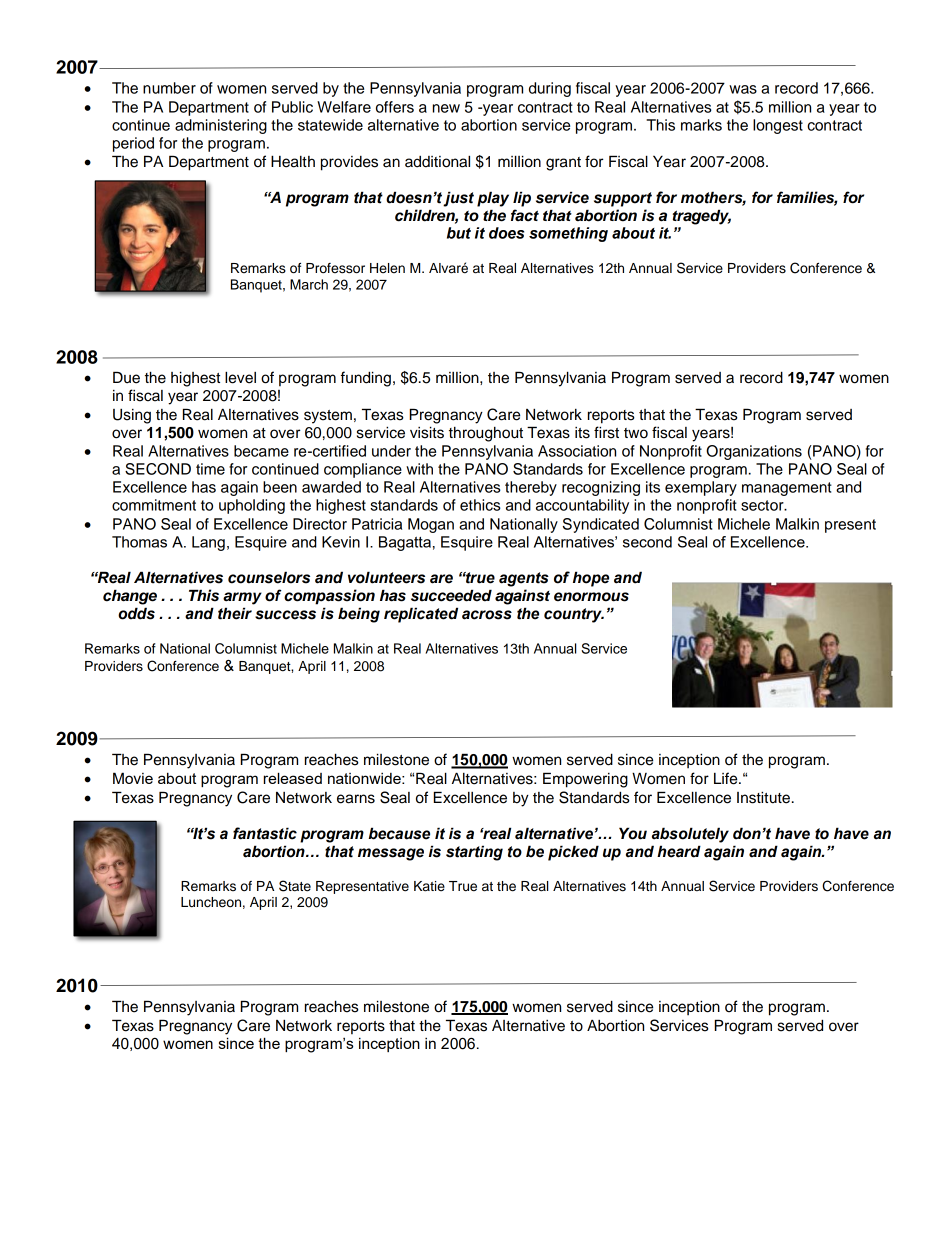  What do you see at coordinates (265, 833) in the image?
I see `fantastic` at bounding box center [265, 833].
